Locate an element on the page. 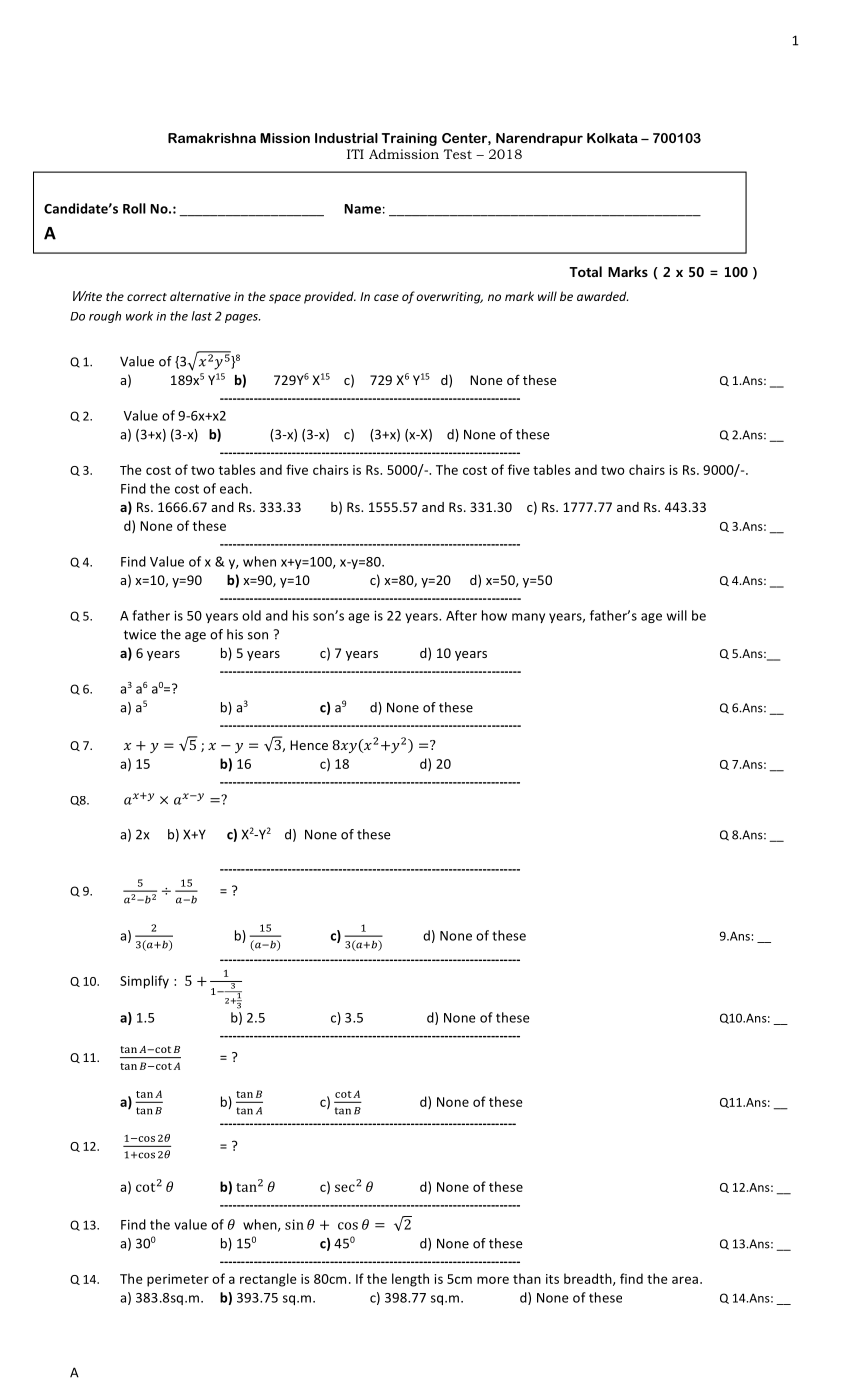 This document has width=849, height=1400. length is located at coordinates (410, 1280).
